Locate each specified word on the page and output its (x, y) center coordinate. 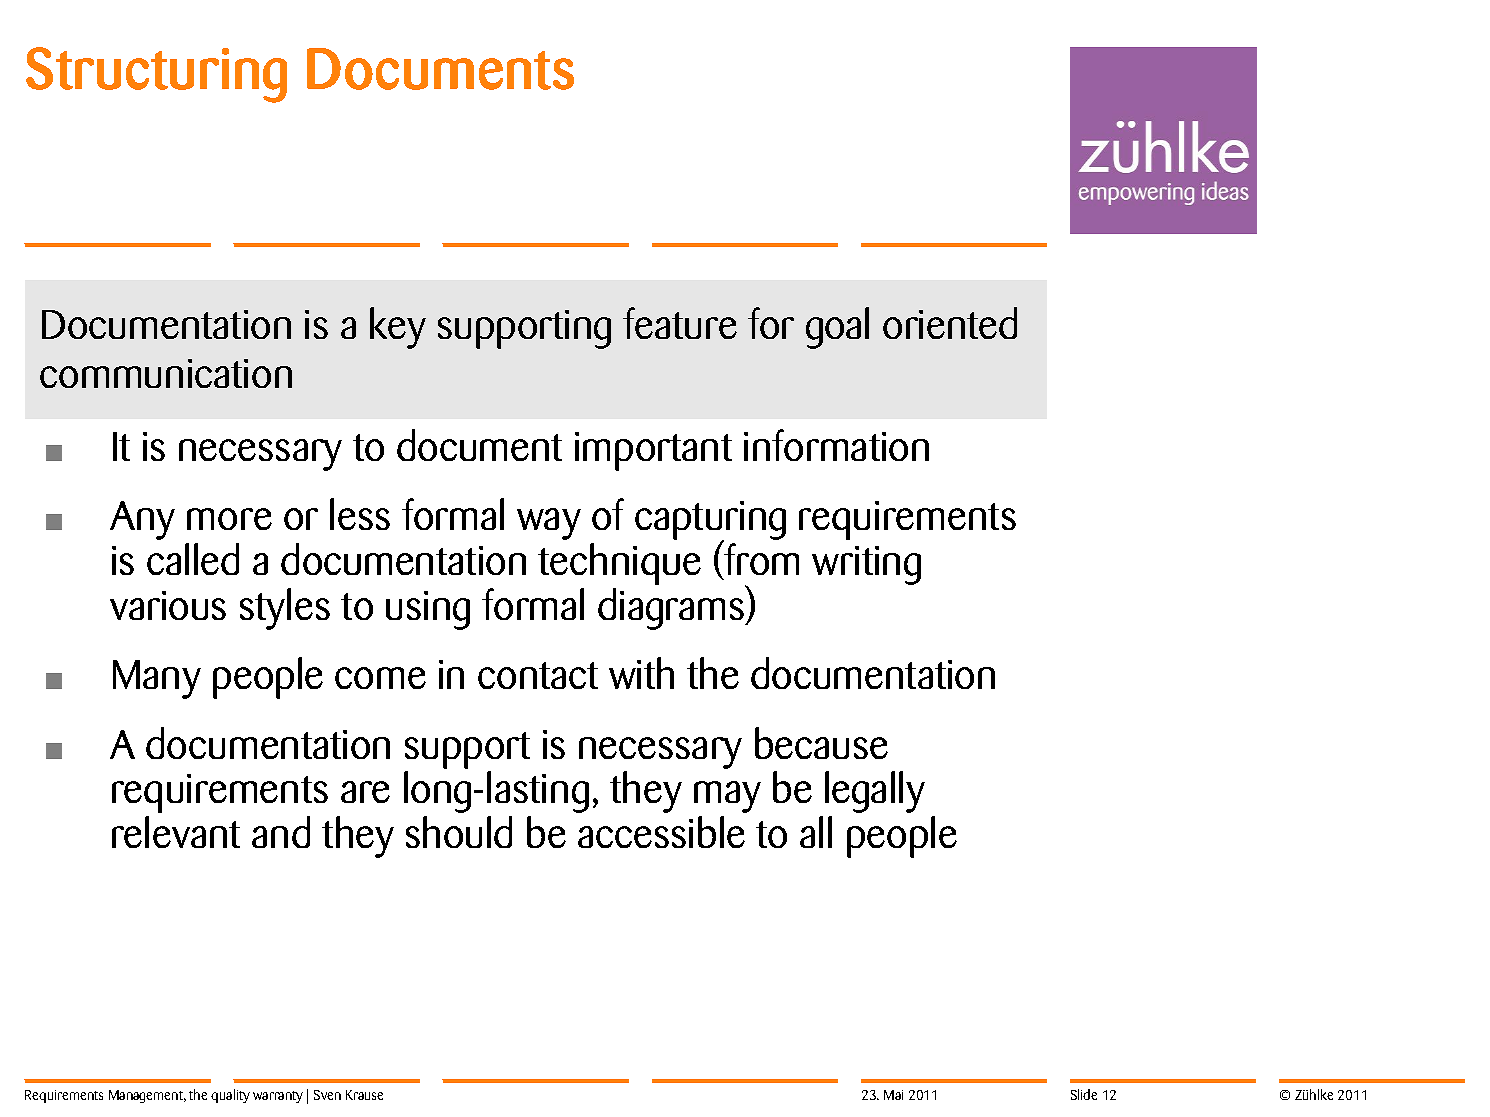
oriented (950, 323)
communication (166, 373)
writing (866, 565)
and (281, 832)
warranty (278, 1097)
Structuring (156, 75)
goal (837, 328)
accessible (661, 832)
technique (619, 564)
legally (875, 792)
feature (680, 323)
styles (285, 609)
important (653, 451)
